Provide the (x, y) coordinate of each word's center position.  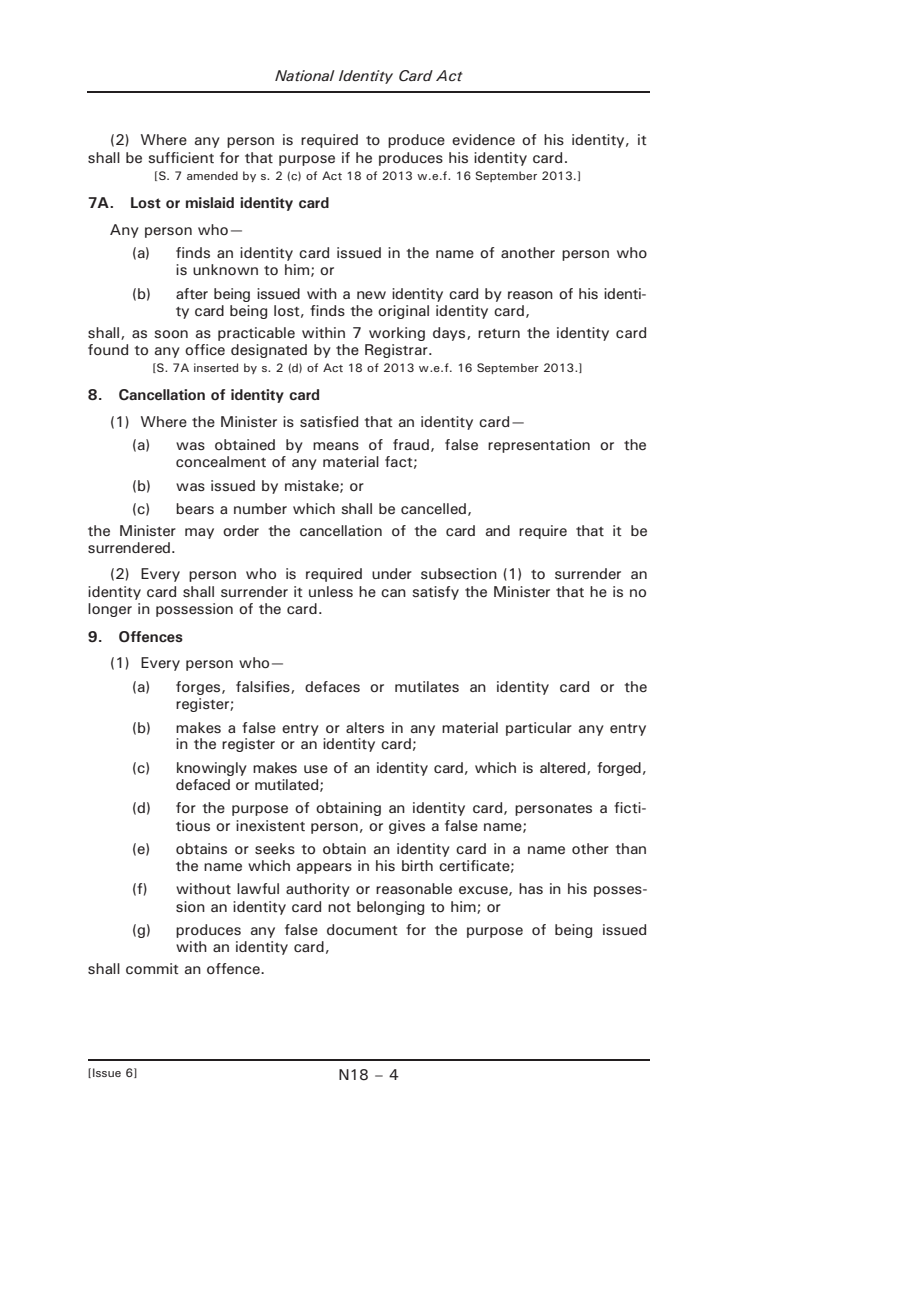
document (362, 929)
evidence (483, 139)
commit (152, 968)
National (305, 75)
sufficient (181, 158)
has (531, 889)
